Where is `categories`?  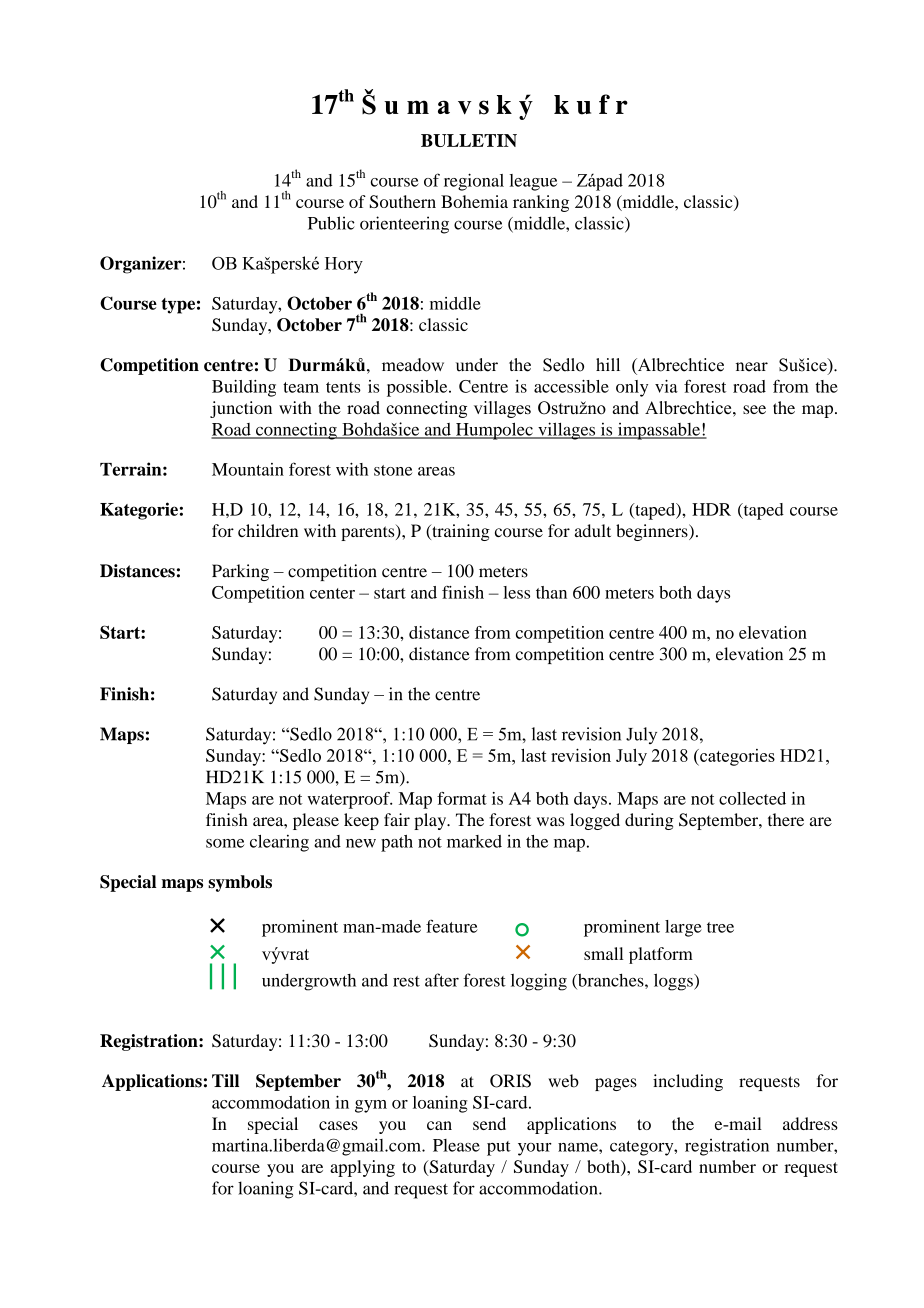 categories is located at coordinates (736, 757).
